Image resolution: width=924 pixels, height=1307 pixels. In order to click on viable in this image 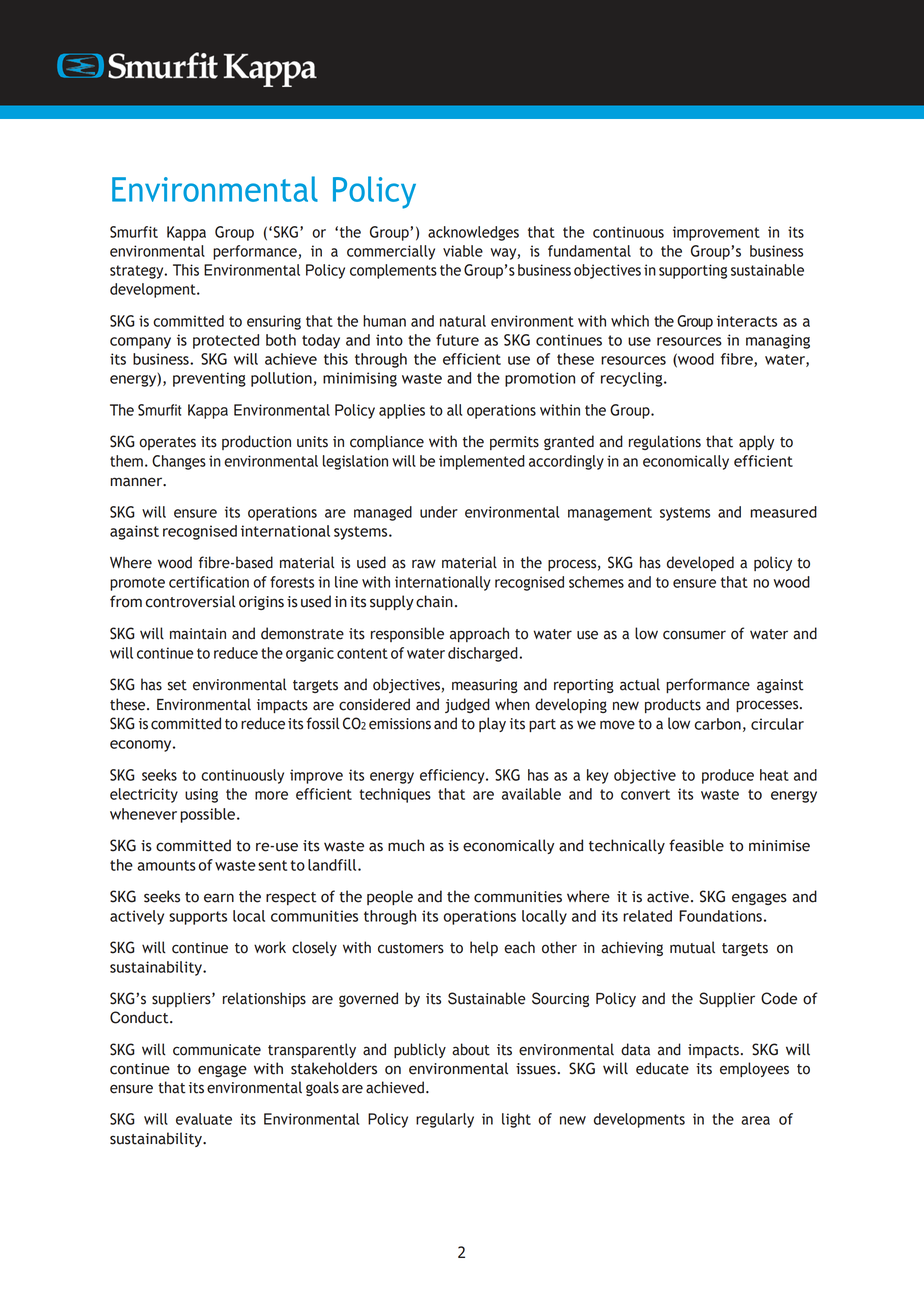, I will do `click(463, 251)`.
